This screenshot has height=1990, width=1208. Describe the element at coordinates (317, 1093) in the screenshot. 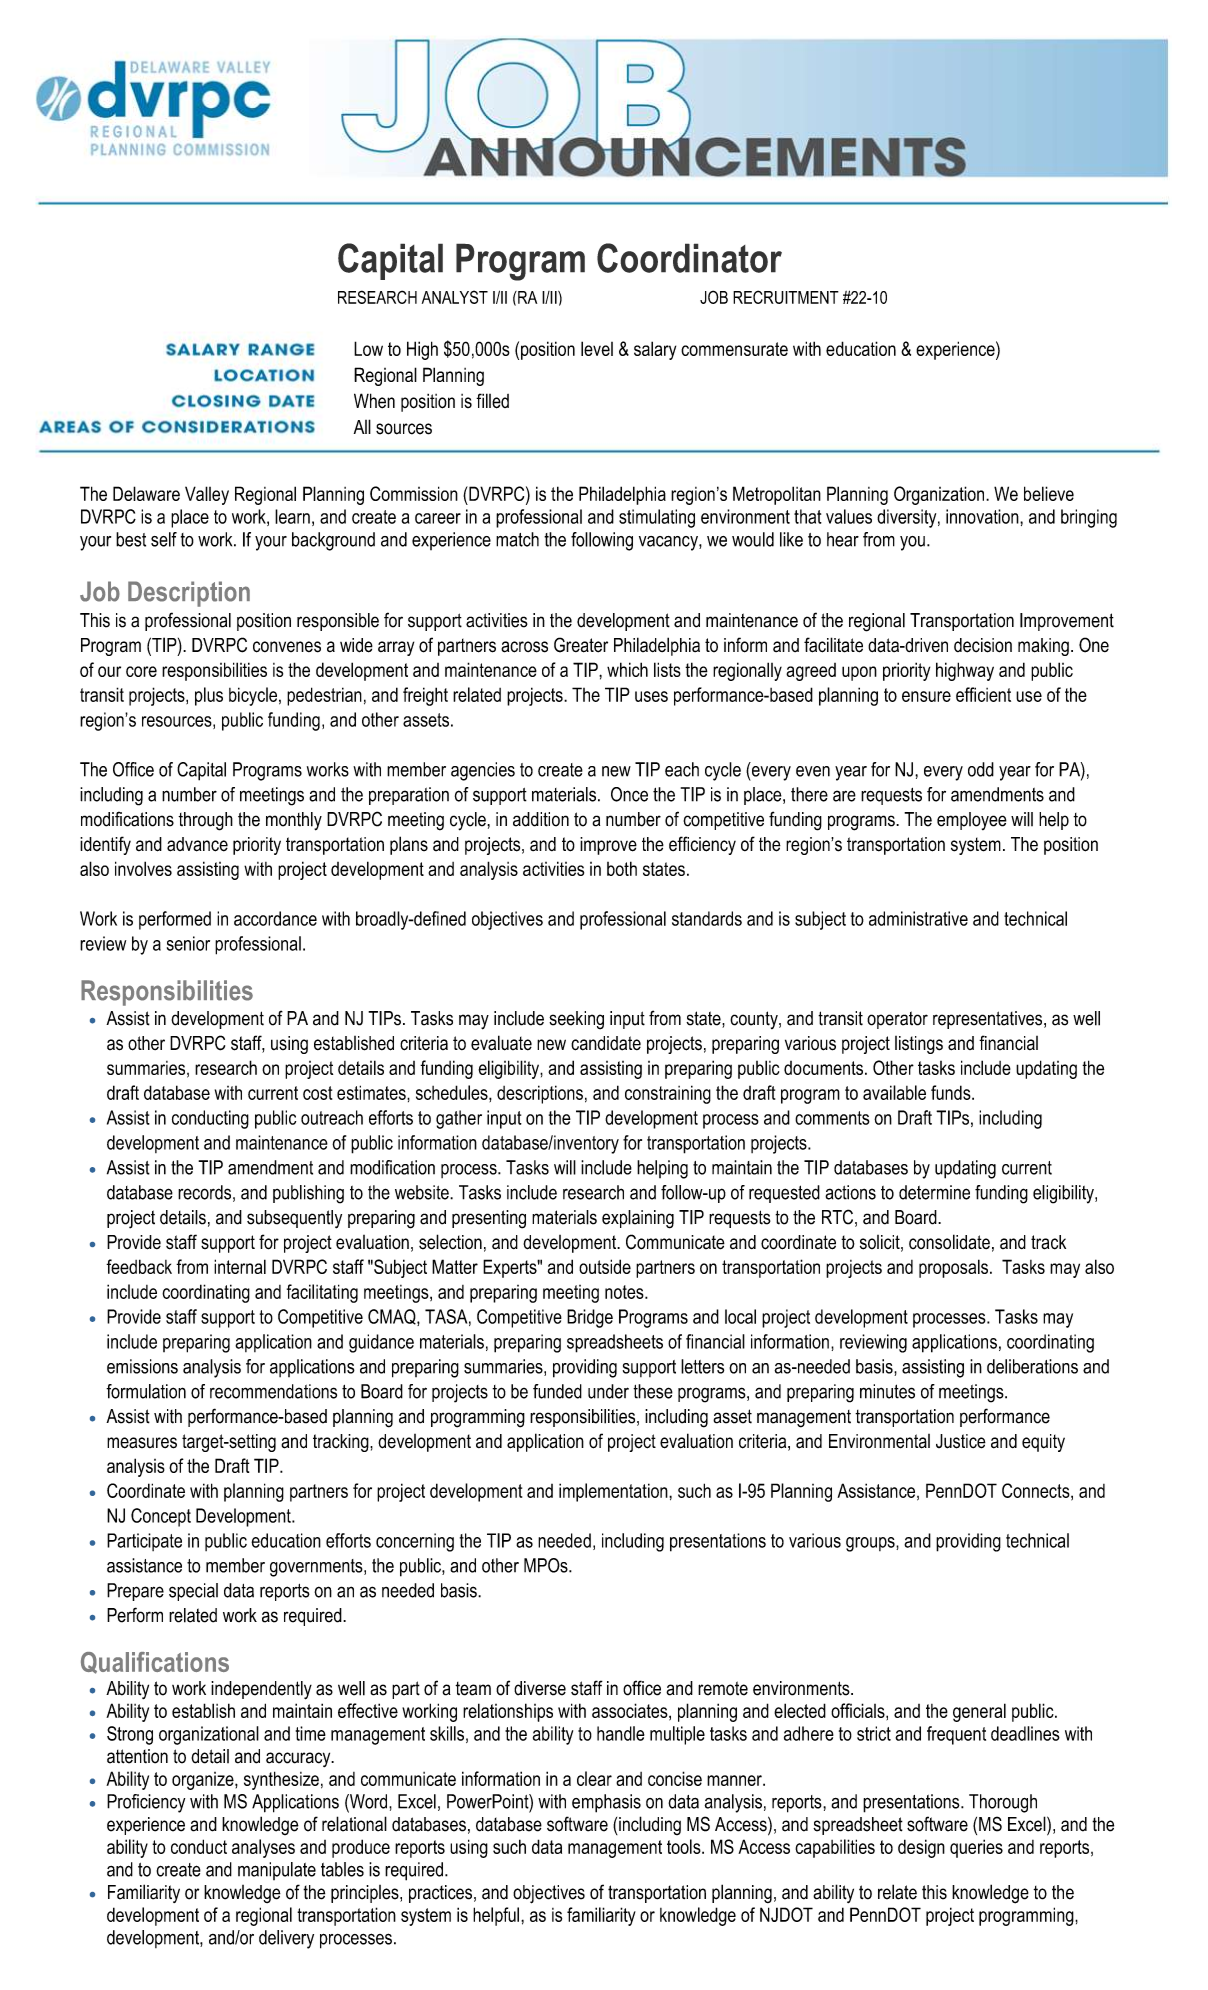

I see `cost` at that location.
